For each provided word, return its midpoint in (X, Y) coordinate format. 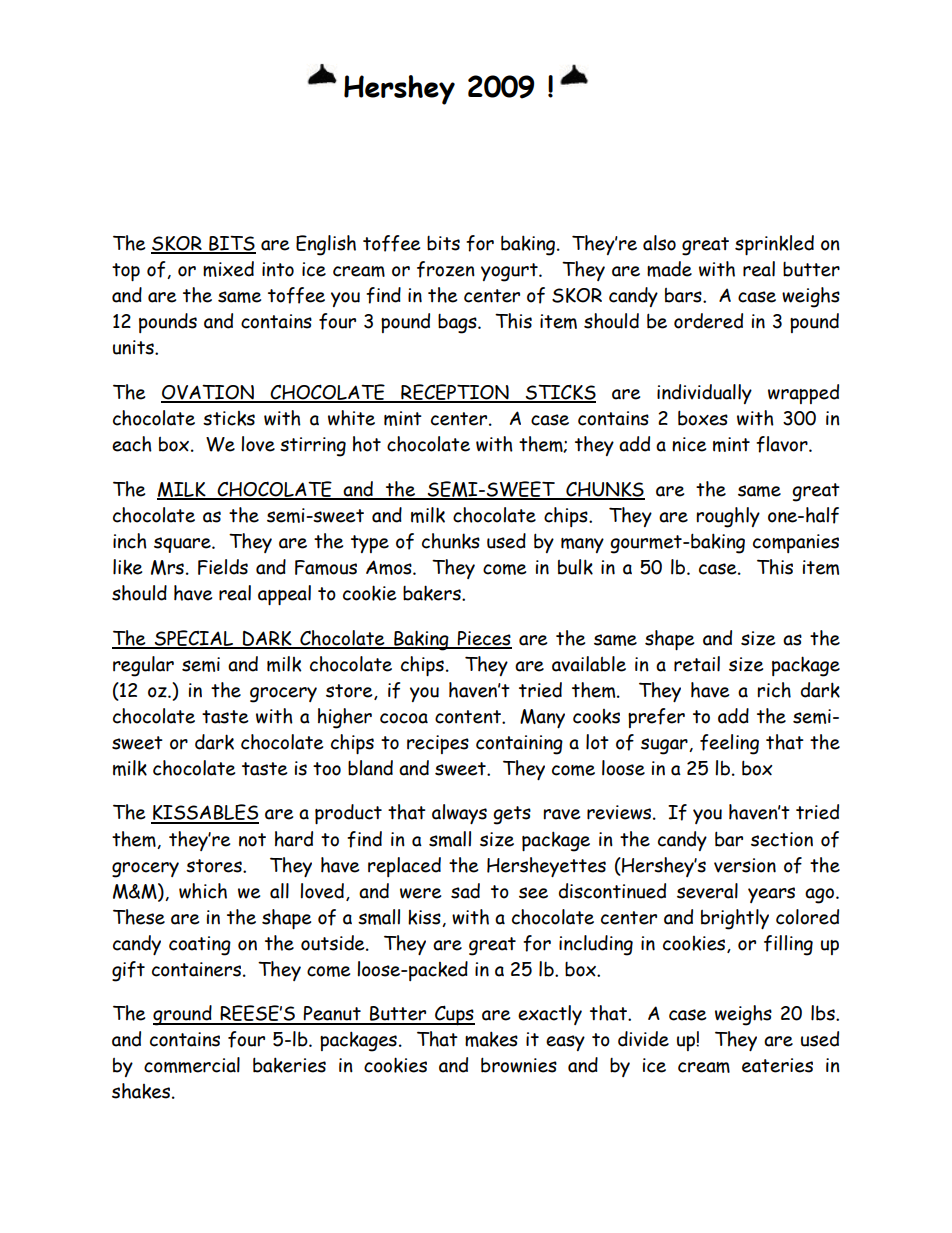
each (132, 444)
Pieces (484, 639)
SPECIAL (194, 639)
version (745, 865)
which (203, 891)
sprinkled (774, 245)
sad (465, 891)
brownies (519, 1065)
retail (697, 664)
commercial (192, 1065)
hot (367, 444)
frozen (446, 269)
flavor (783, 444)
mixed (228, 269)
